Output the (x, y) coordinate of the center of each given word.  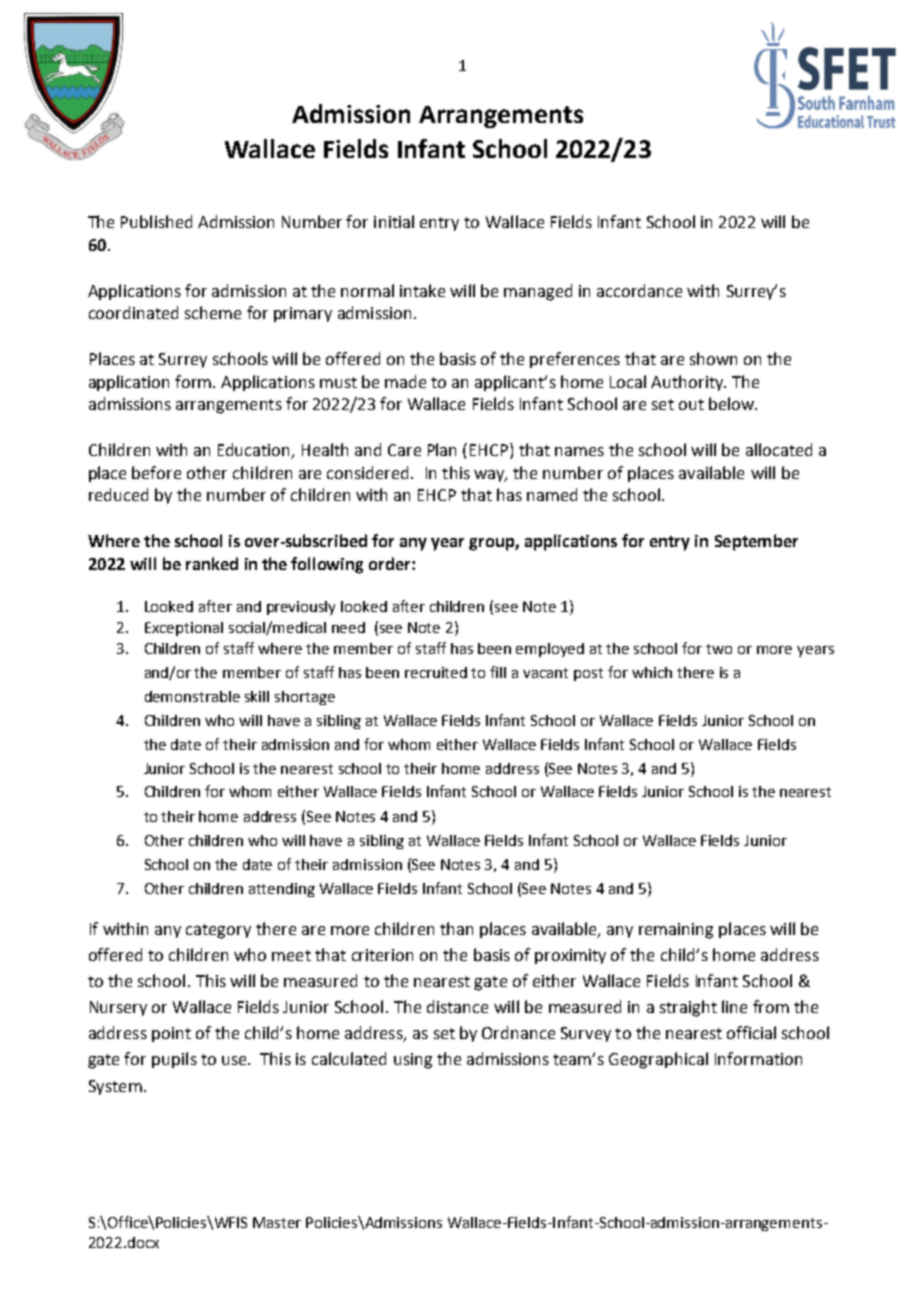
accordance (639, 290)
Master (277, 1222)
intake (422, 290)
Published (156, 221)
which (652, 672)
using (413, 1061)
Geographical (658, 1060)
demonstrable (192, 696)
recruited (436, 672)
